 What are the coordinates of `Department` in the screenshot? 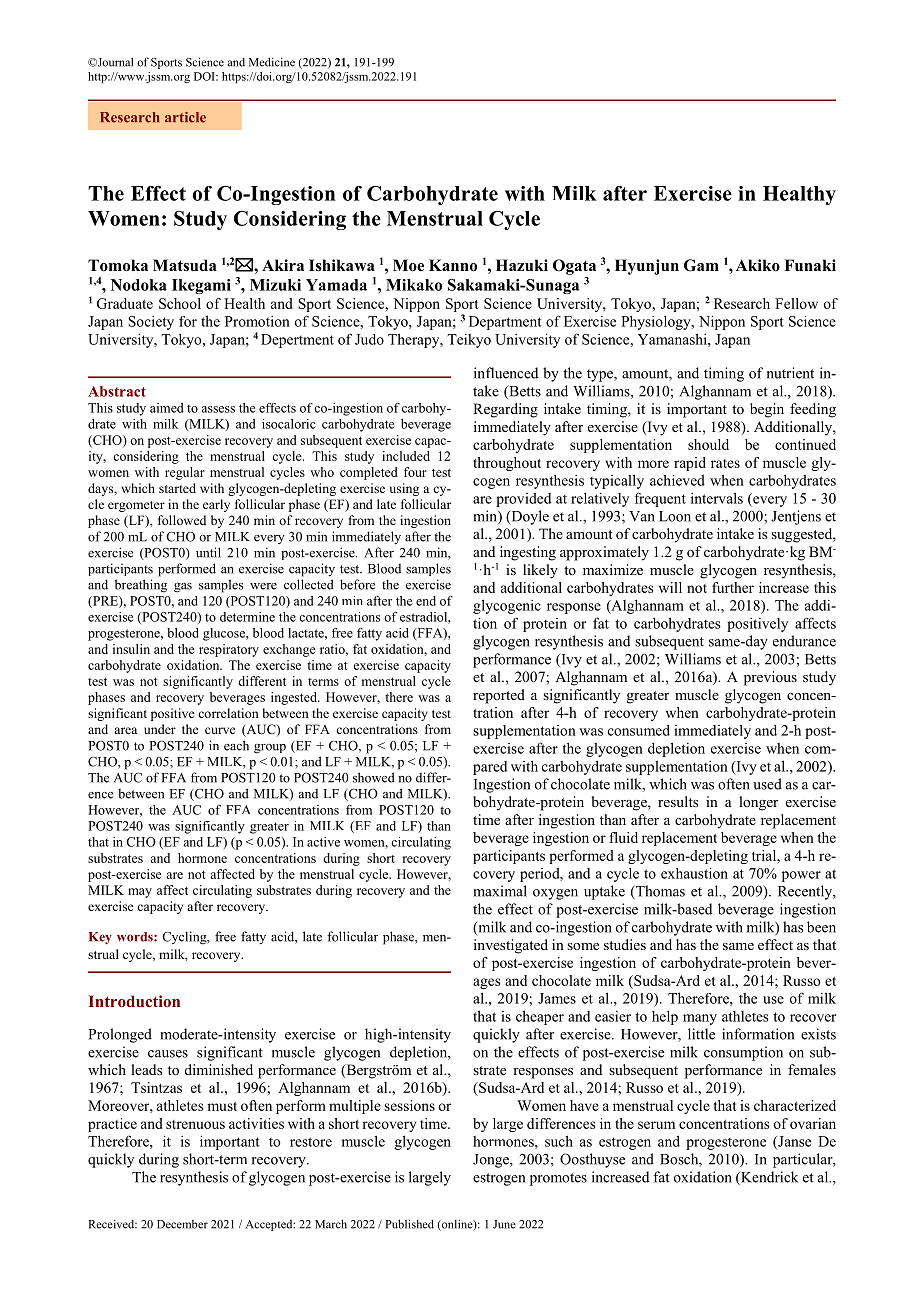 It's located at (505, 323).
